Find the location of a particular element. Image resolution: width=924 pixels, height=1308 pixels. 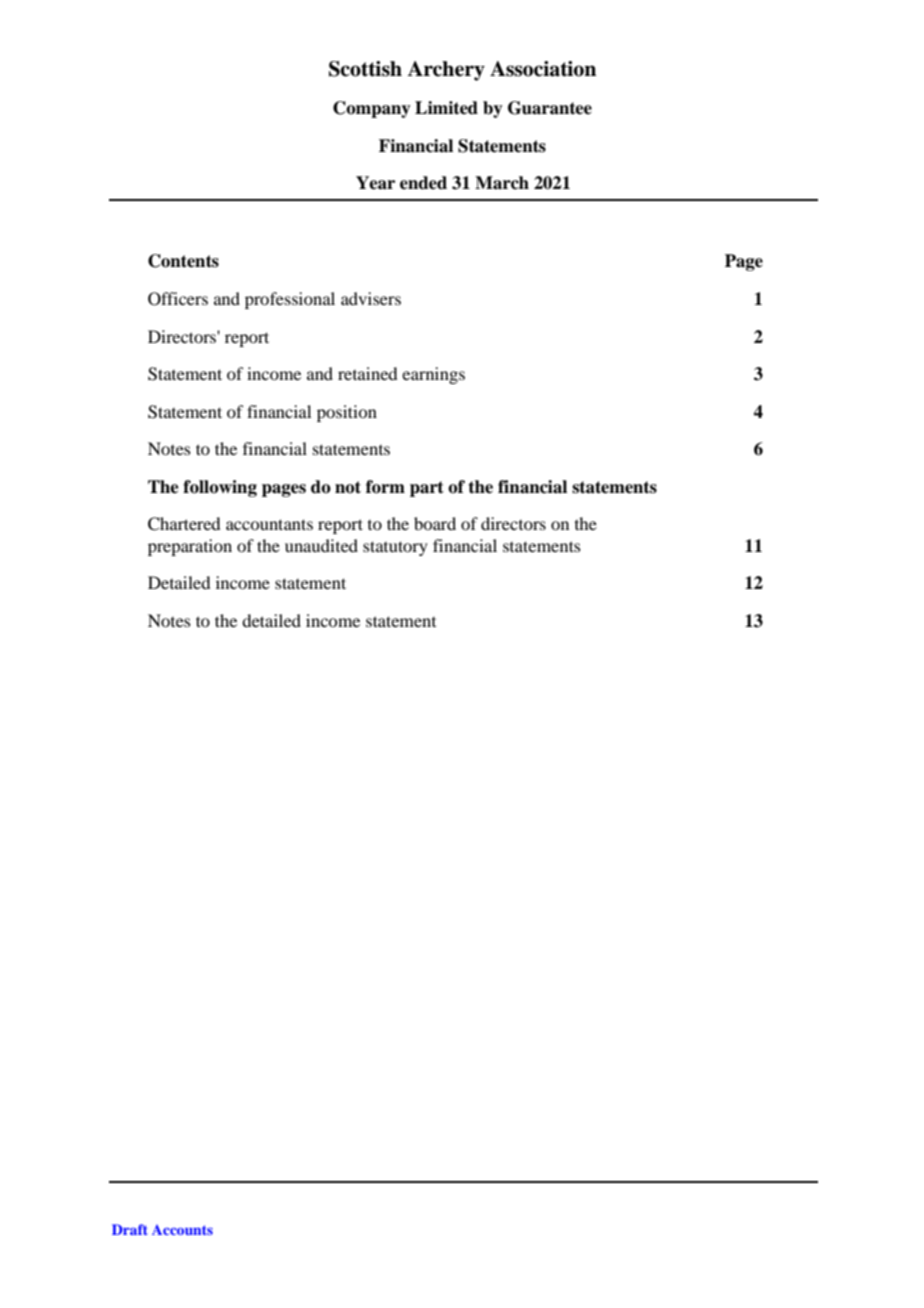

preparation is located at coordinates (190, 547).
